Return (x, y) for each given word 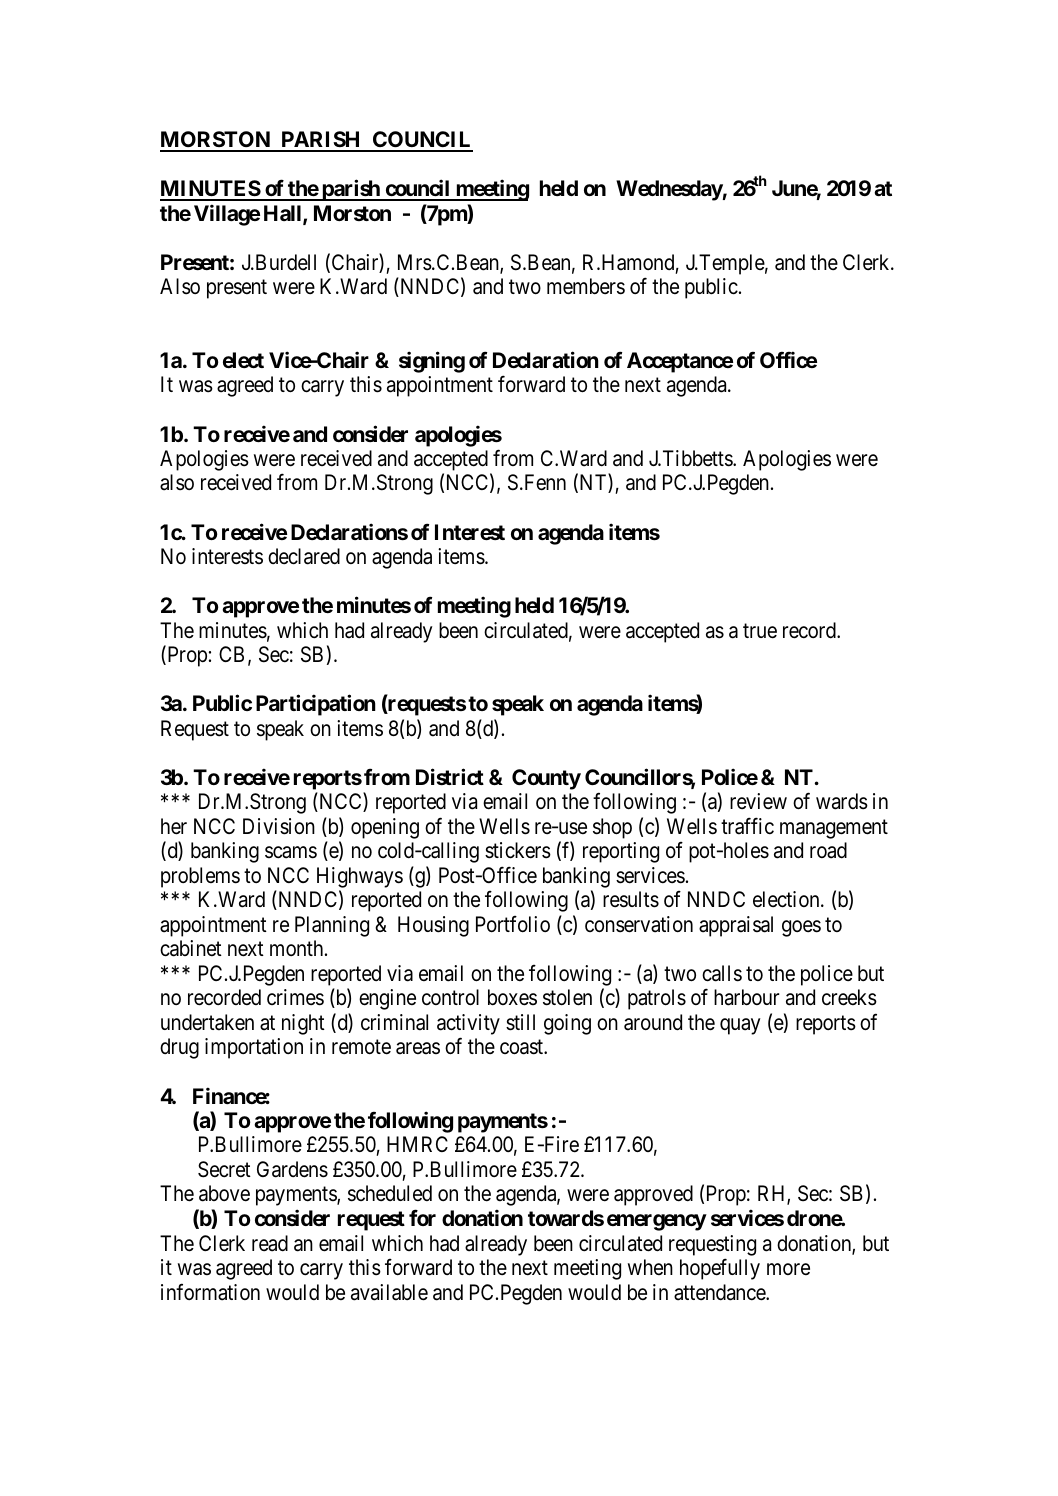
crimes (295, 997)
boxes (512, 997)
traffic (747, 826)
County (546, 779)
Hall (284, 214)
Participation (316, 705)
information (210, 1292)
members (586, 286)
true (760, 631)
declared (304, 556)
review (758, 801)
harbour (747, 997)
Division (279, 826)
